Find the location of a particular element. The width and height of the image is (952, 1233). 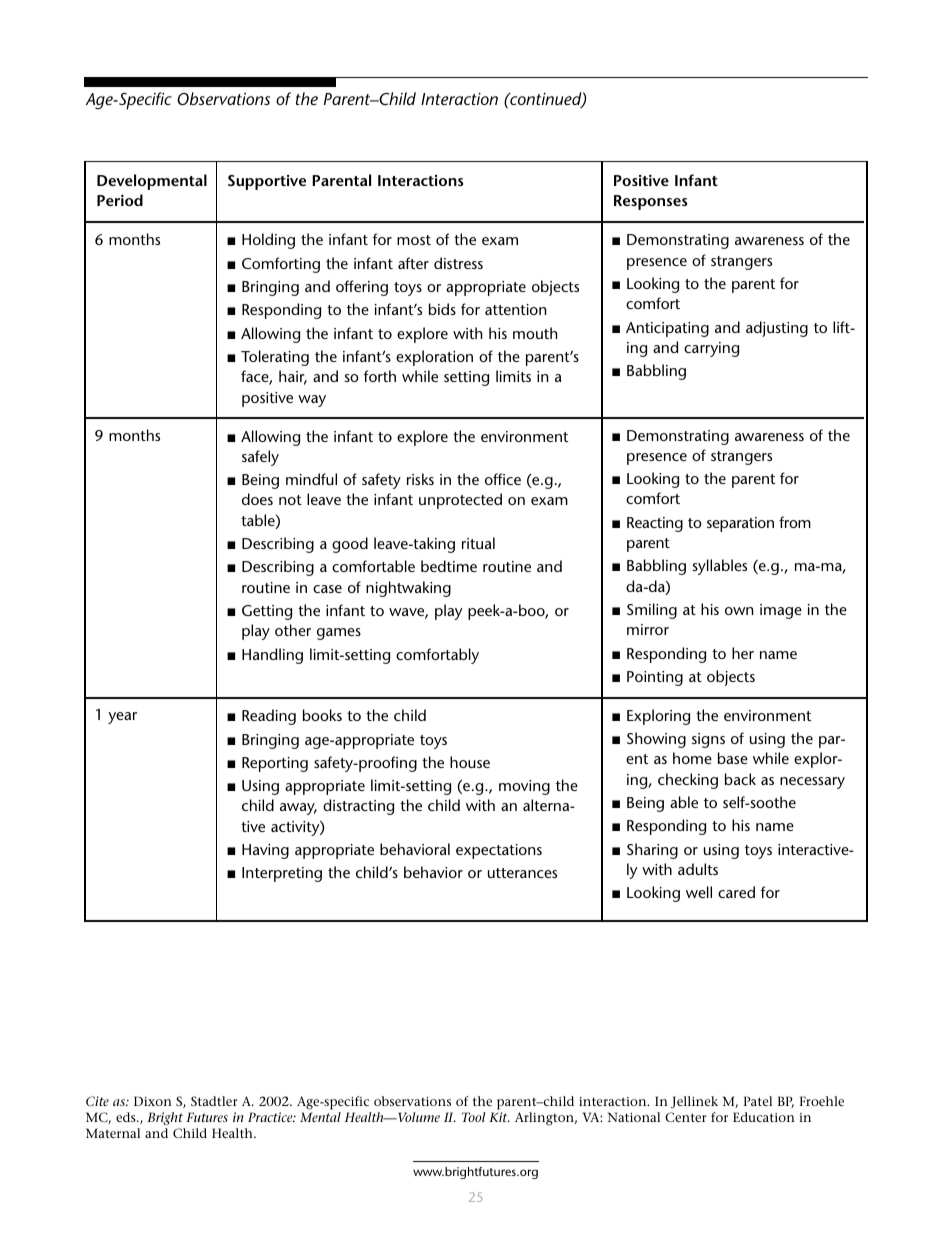

Responses is located at coordinates (650, 202).
